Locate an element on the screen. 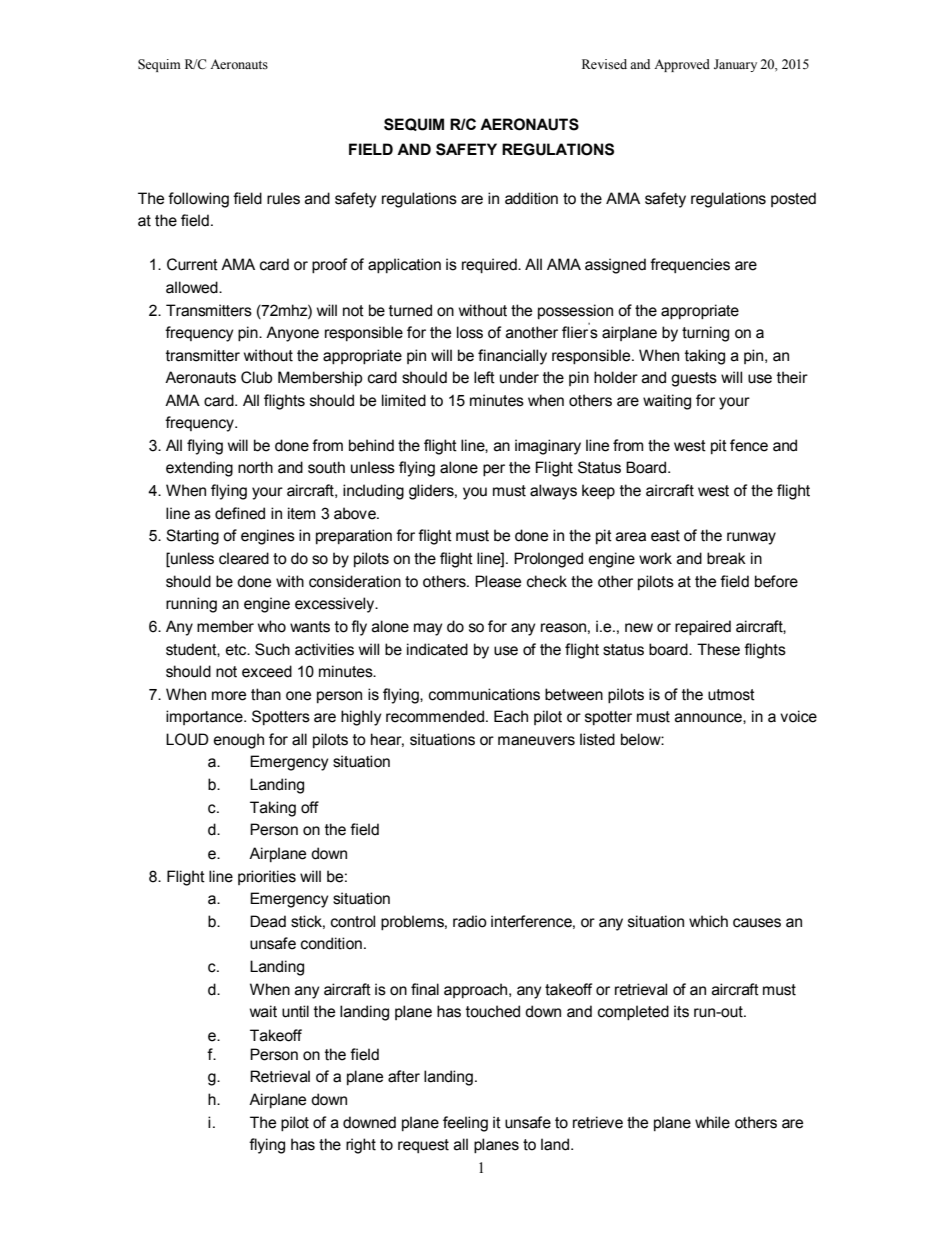  communications is located at coordinates (484, 694).
